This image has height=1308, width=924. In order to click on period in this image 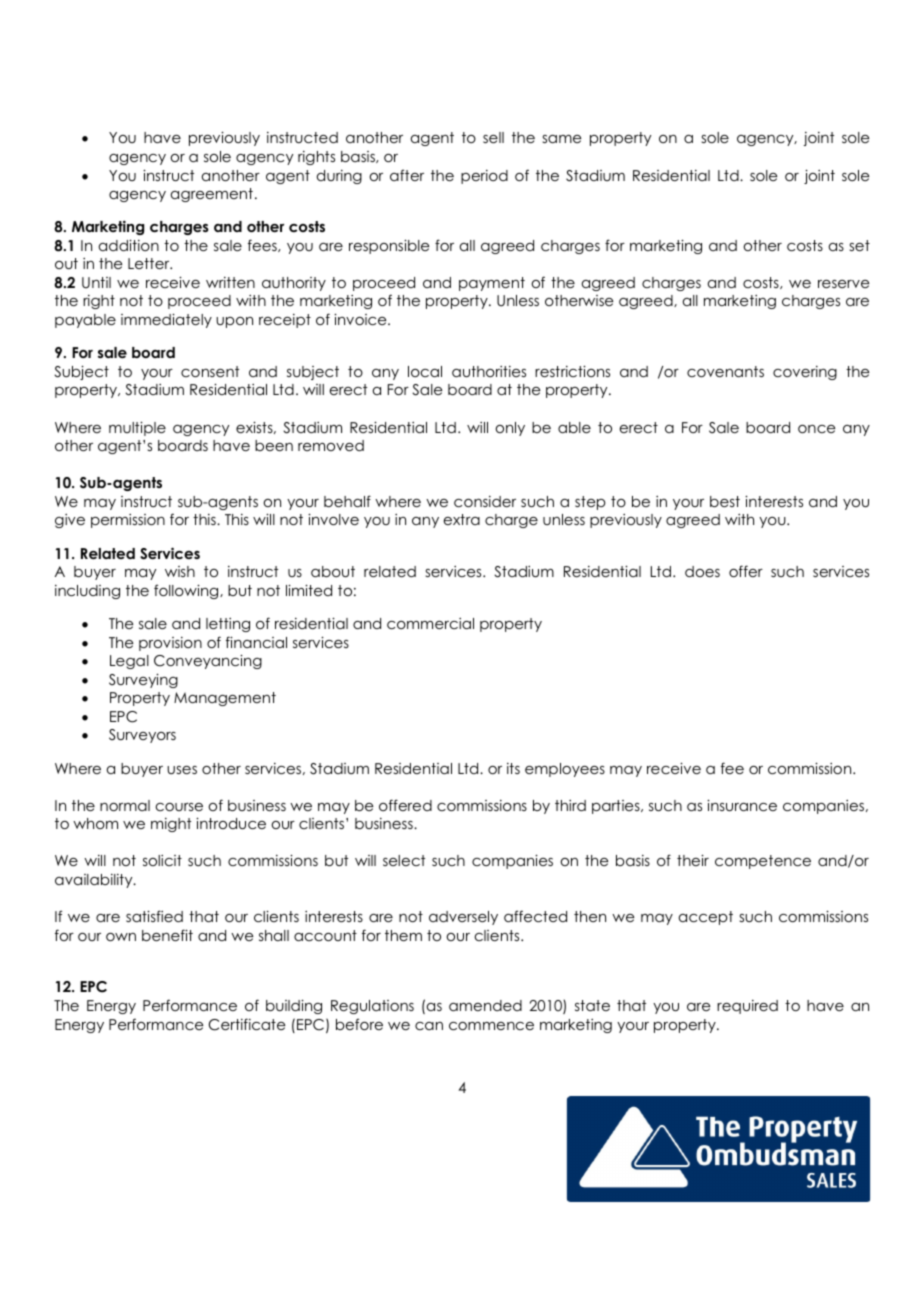, I will do `click(484, 177)`.
